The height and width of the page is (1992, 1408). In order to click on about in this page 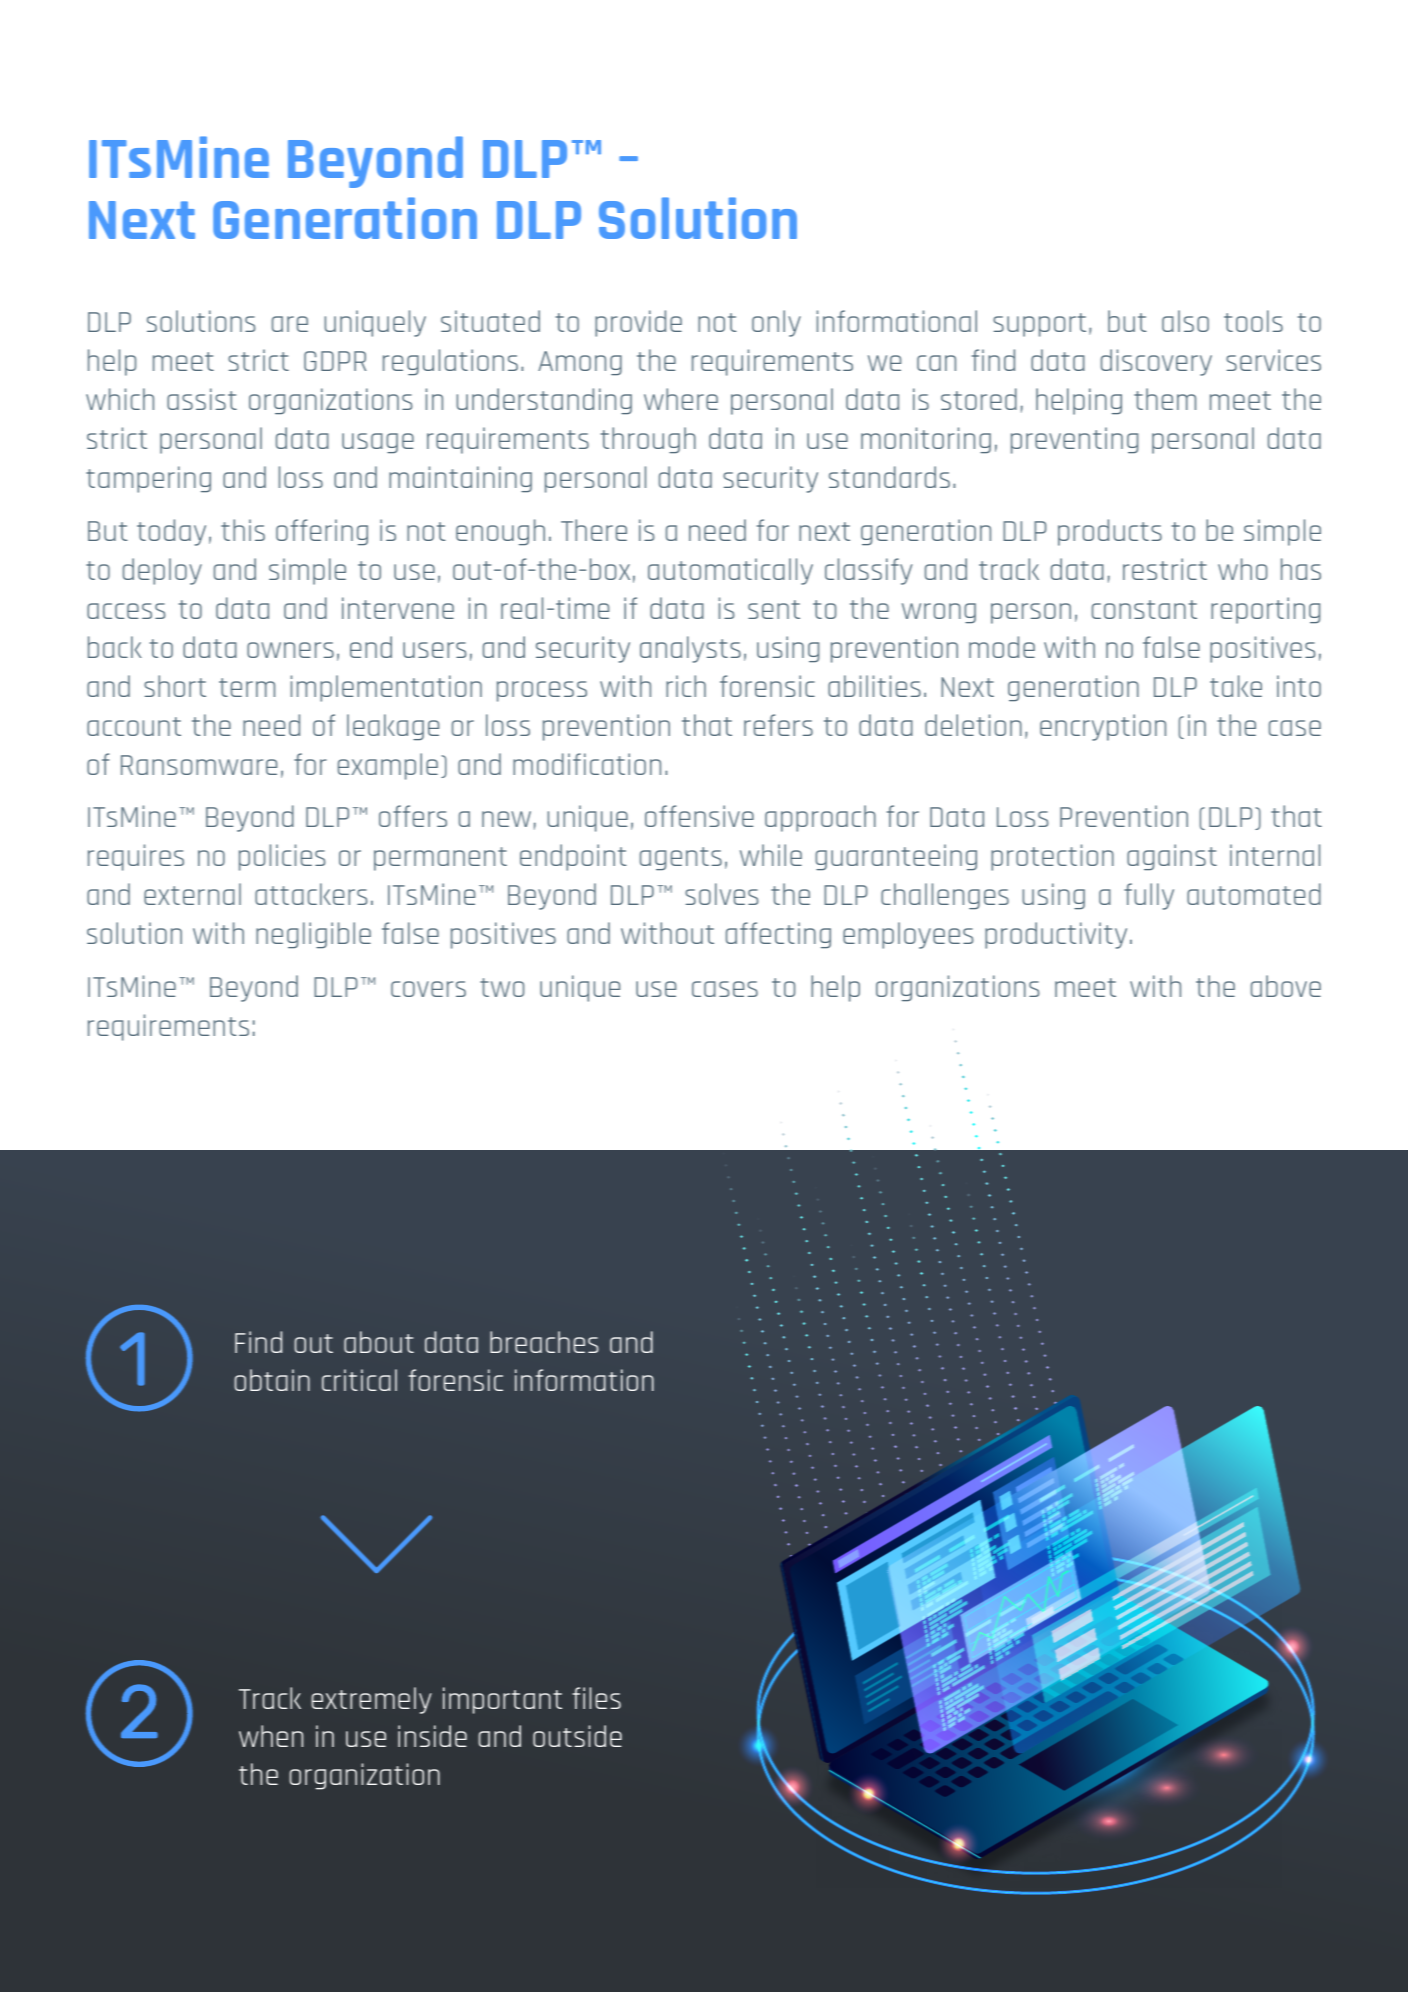, I will do `click(379, 1342)`.
